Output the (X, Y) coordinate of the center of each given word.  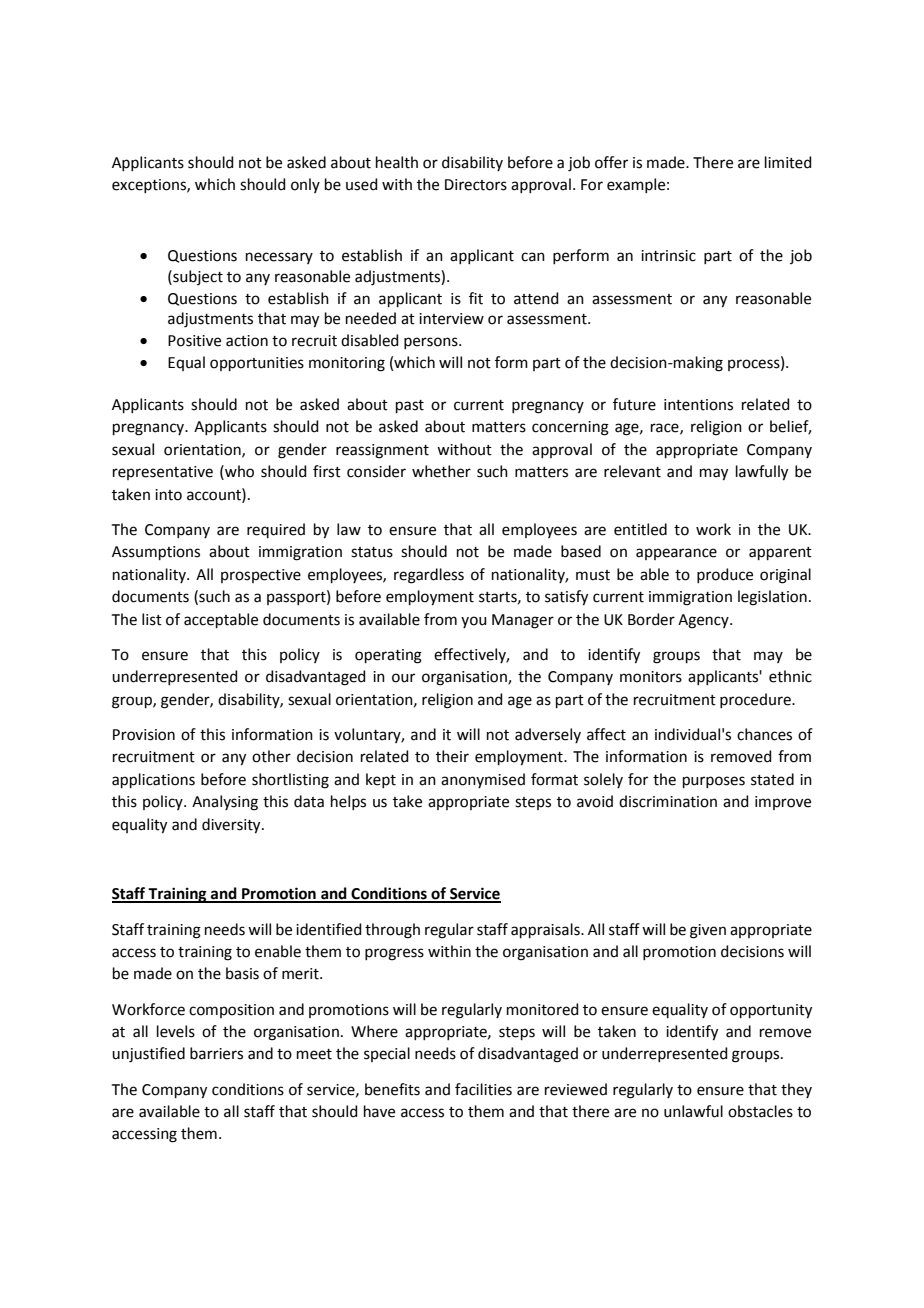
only (305, 185)
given (708, 931)
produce (725, 575)
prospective (261, 576)
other (271, 756)
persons (432, 343)
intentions (698, 405)
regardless (429, 576)
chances (764, 734)
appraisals (546, 930)
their (452, 756)
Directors (476, 185)
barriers (216, 1053)
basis (242, 973)
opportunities (257, 364)
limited (788, 162)
